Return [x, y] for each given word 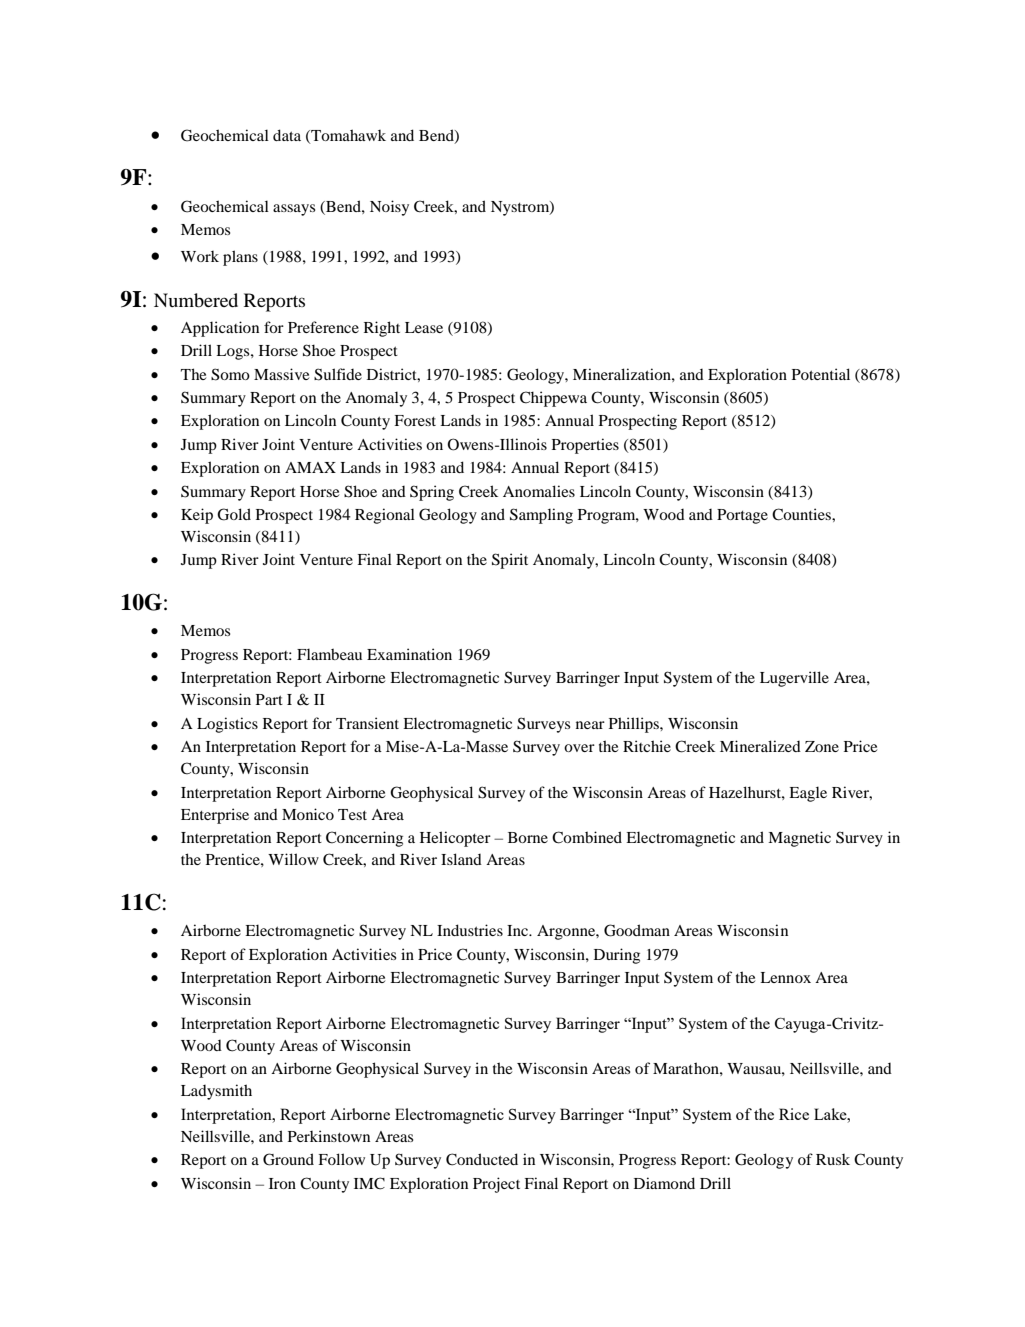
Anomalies [539, 491]
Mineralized [760, 746]
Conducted [482, 1159]
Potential [821, 374]
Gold [234, 514]
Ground [288, 1159]
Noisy [389, 208]
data [287, 135]
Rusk [833, 1159]
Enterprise [215, 816]
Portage [742, 516]
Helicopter [455, 839]
